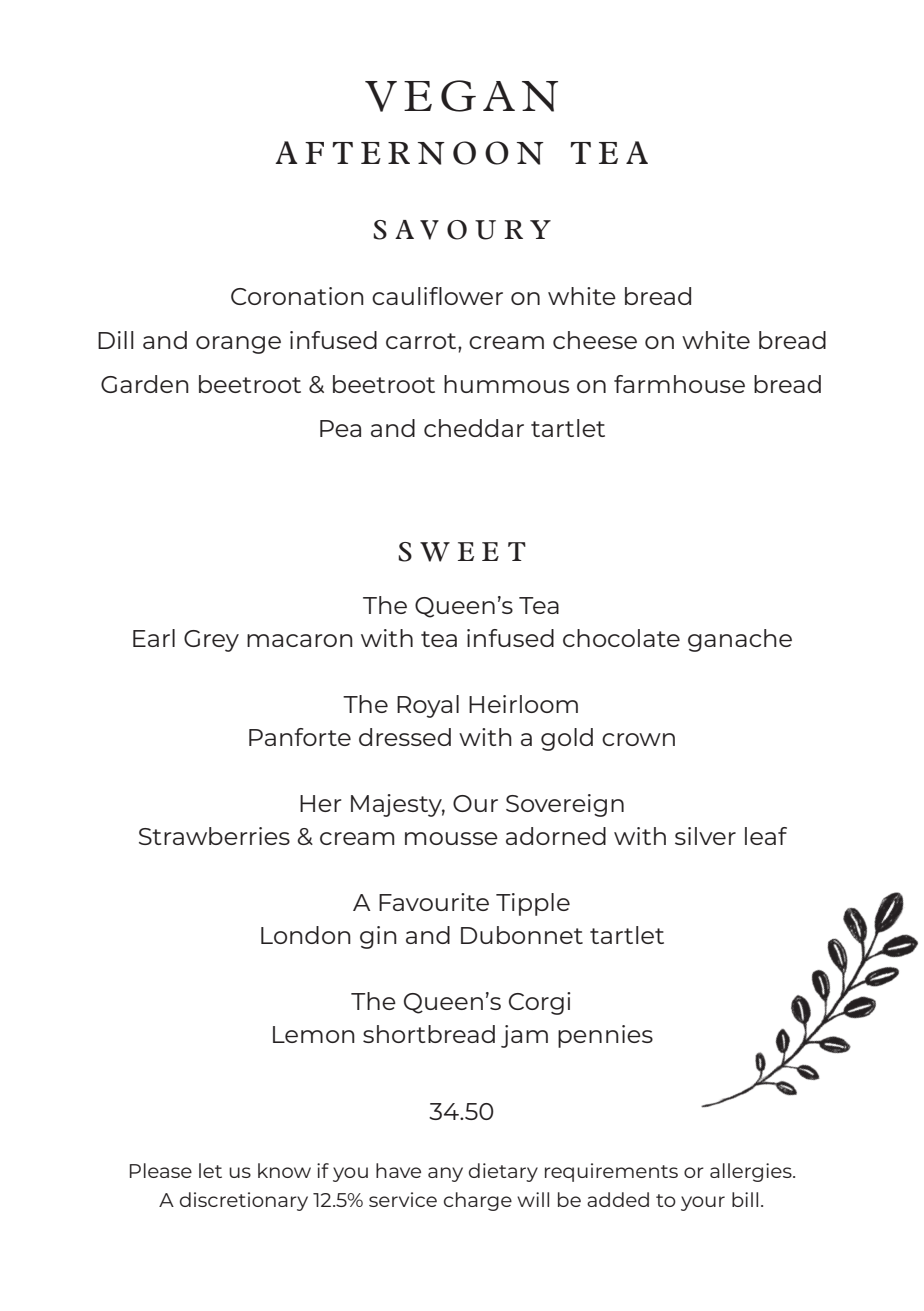  Describe the element at coordinates (428, 706) in the screenshot. I see `Royal` at that location.
